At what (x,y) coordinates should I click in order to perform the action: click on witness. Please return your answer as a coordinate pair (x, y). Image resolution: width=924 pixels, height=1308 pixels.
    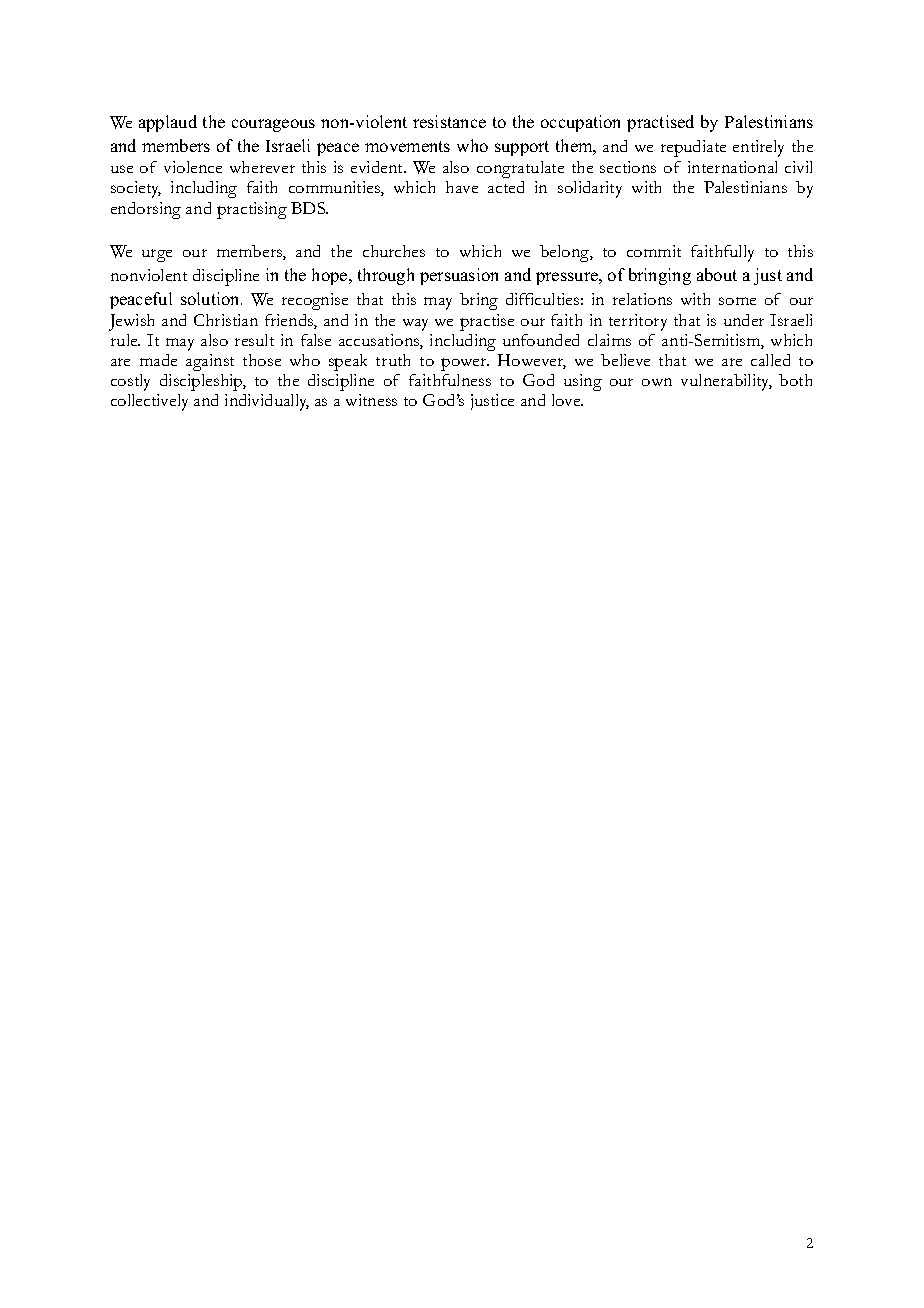
    Looking at the image, I should click on (371, 400).
